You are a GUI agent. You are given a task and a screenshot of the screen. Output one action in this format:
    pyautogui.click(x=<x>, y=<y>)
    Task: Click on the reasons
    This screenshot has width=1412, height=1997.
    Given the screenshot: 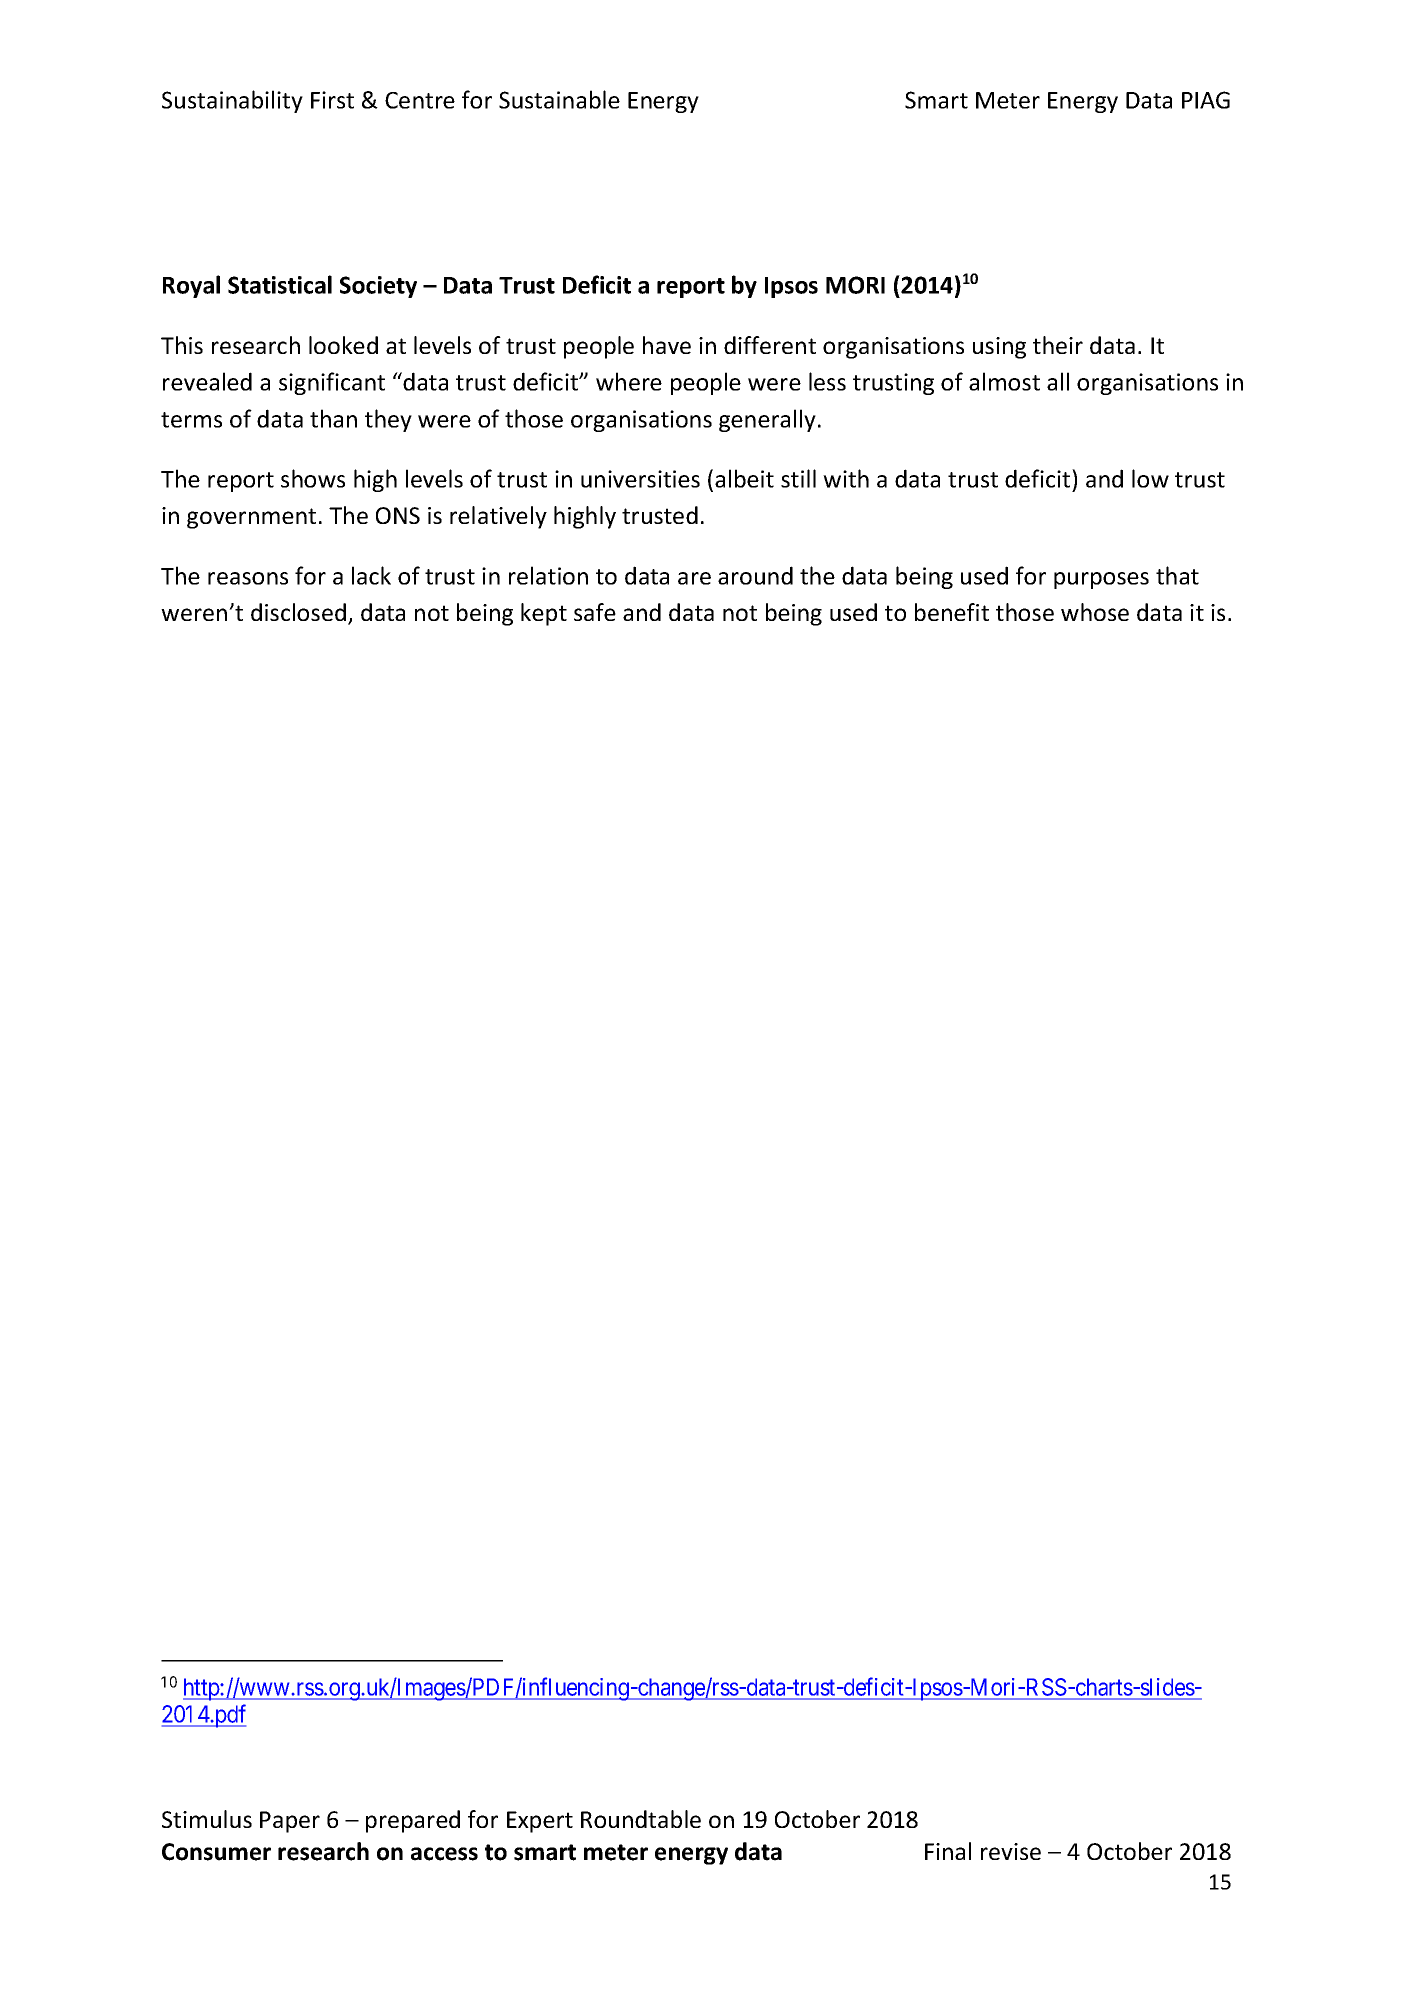 What is the action you would take?
    pyautogui.click(x=248, y=578)
